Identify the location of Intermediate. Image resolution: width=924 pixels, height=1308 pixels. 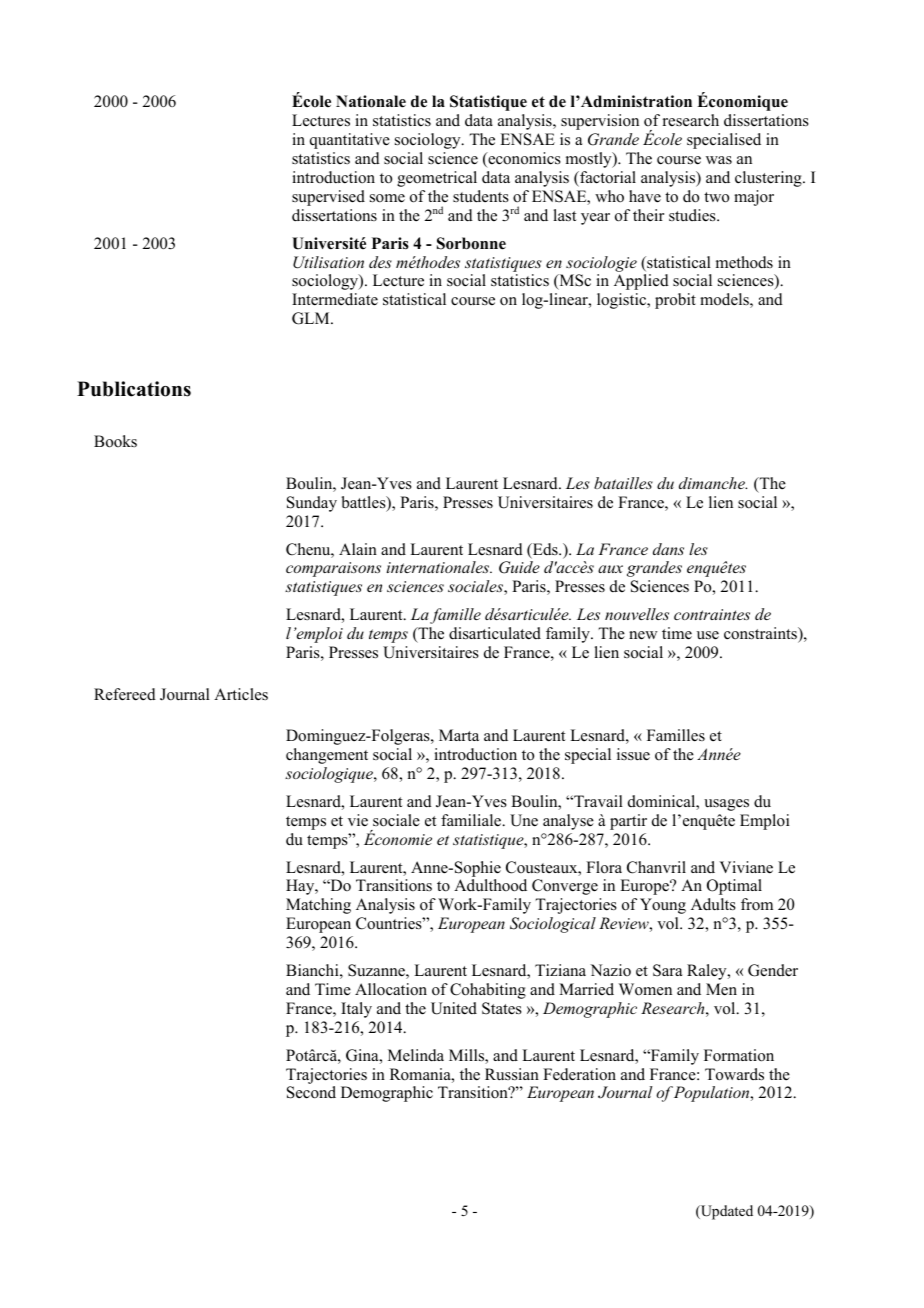
(335, 299).
